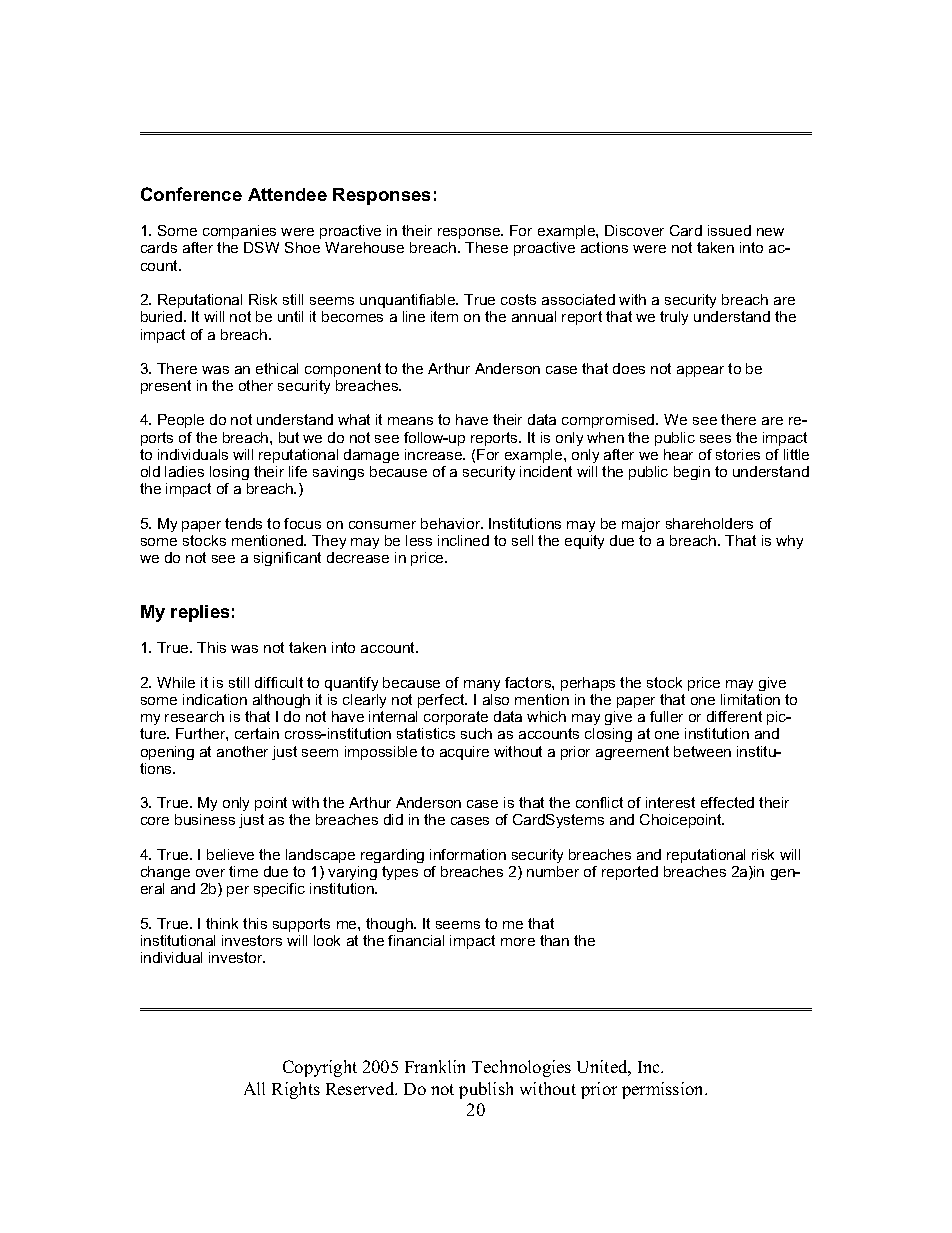 The image size is (952, 1233). Describe the element at coordinates (486, 1090) in the screenshot. I see `publish` at that location.
